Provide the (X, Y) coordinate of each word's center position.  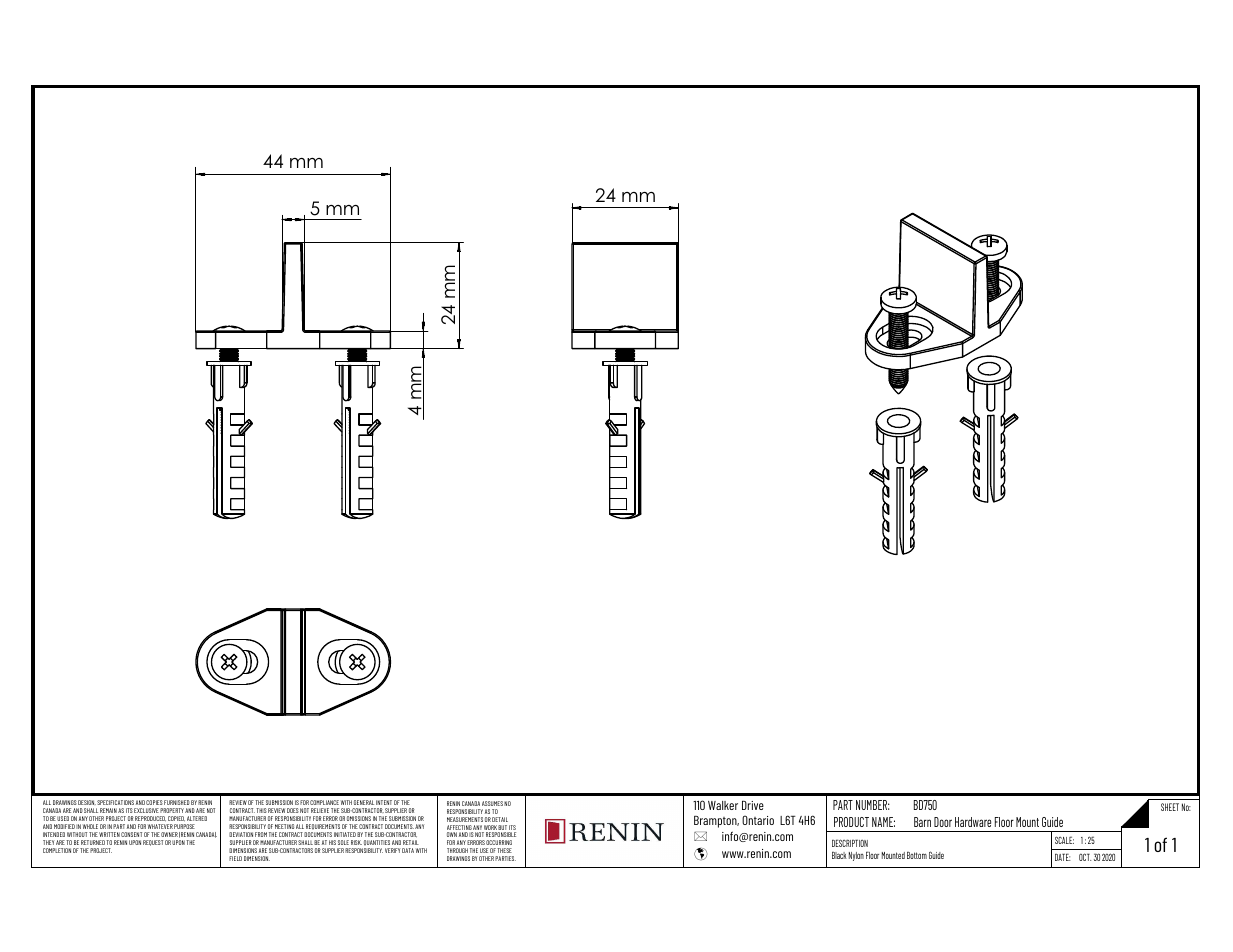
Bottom (917, 855)
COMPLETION (57, 850)
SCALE (1064, 840)
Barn (922, 822)
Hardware (973, 822)
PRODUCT (851, 822)
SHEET (1170, 807)
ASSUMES (492, 803)
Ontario (758, 820)
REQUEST (153, 843)
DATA (408, 850)
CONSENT (132, 834)
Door (943, 822)
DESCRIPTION (850, 843)
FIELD (235, 858)
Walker (723, 805)
